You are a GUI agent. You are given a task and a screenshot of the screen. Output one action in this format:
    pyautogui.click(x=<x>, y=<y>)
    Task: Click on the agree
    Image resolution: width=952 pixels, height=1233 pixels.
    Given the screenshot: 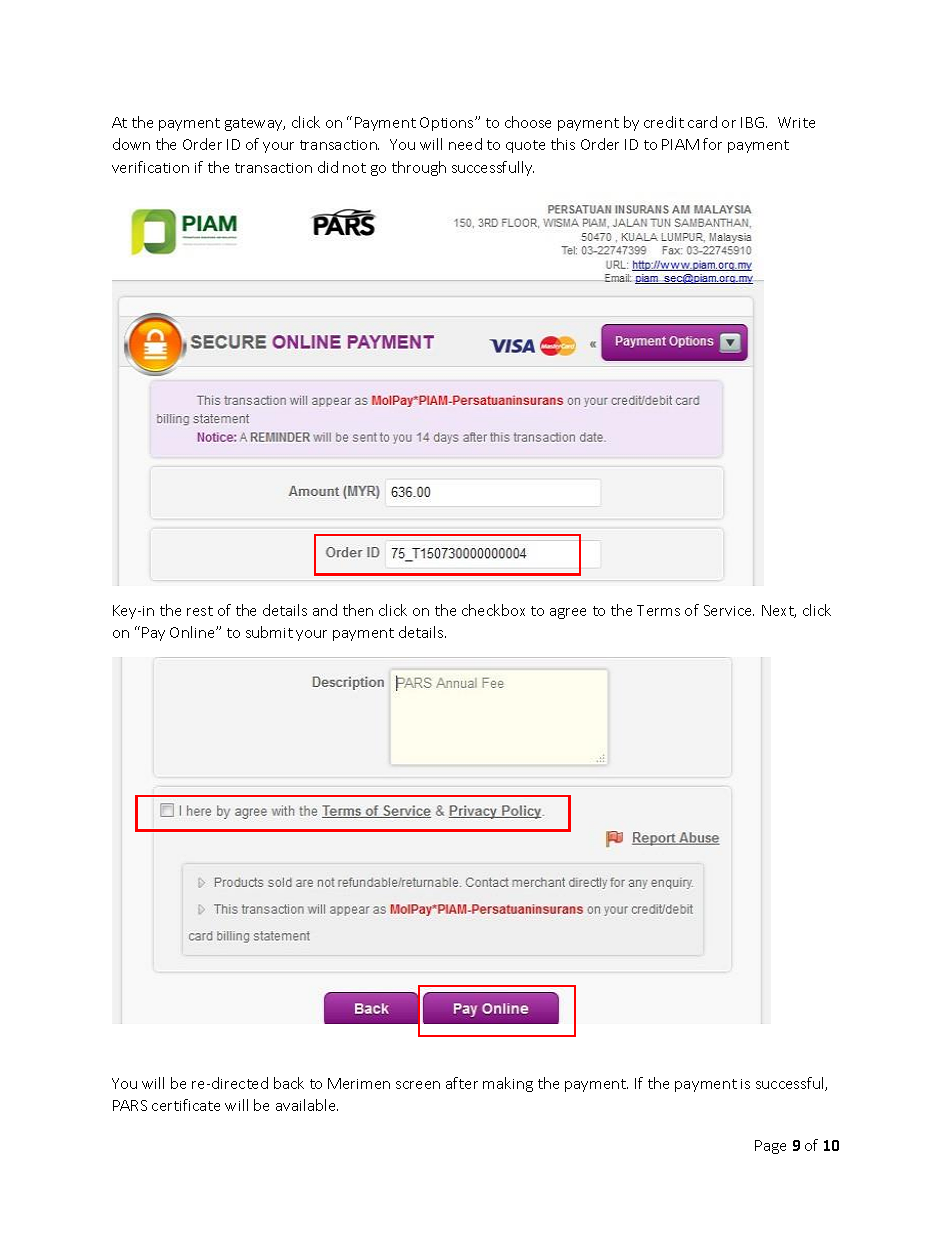 What is the action you would take?
    pyautogui.click(x=568, y=613)
